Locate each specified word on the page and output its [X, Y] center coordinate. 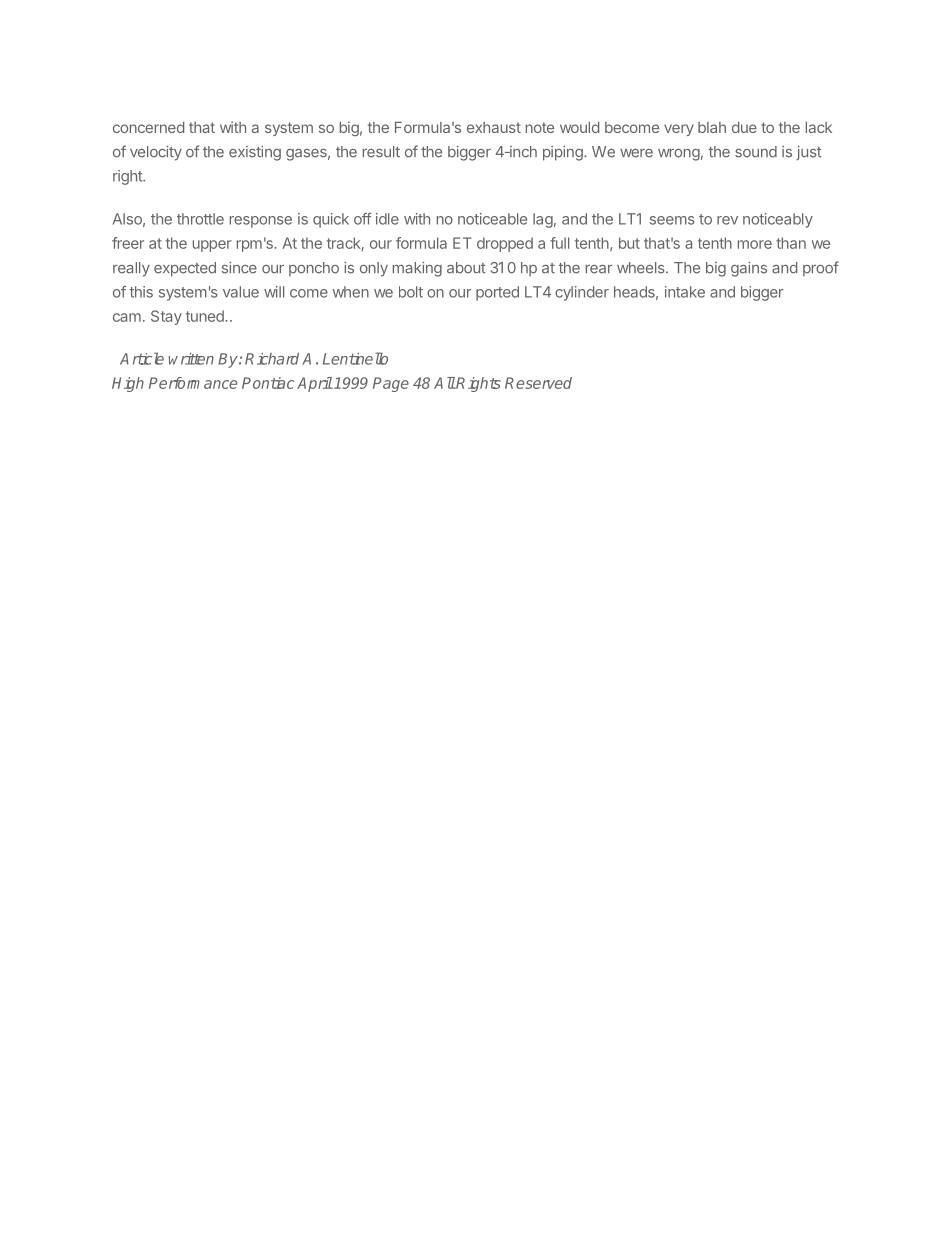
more [755, 244]
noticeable [492, 219]
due [744, 127]
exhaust [494, 127]
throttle [200, 219]
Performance [193, 383]
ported [497, 293]
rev [727, 220]
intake [685, 292]
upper [212, 246]
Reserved [538, 383]
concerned [148, 127]
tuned [206, 316]
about [466, 268]
